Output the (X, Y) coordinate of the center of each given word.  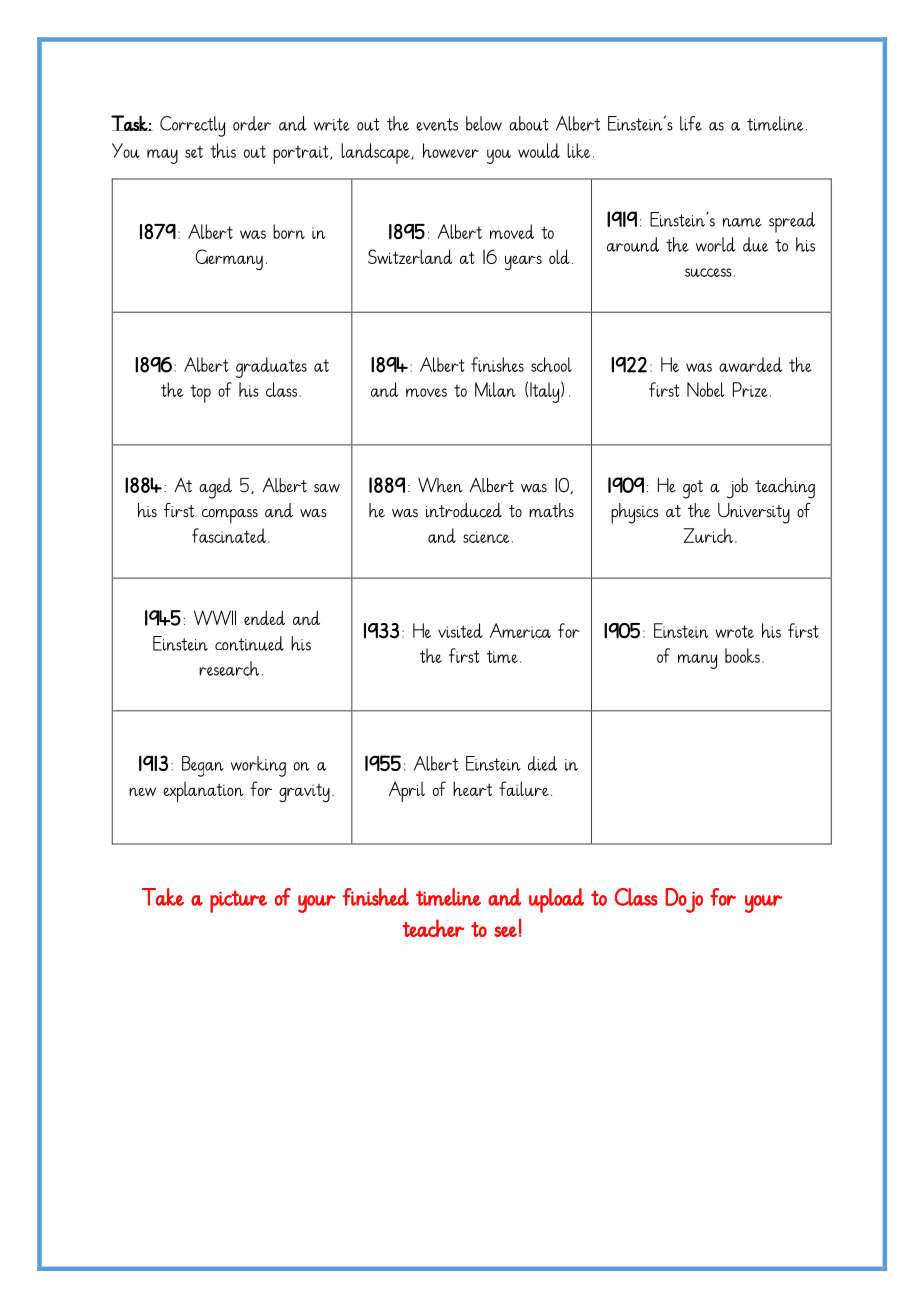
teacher (433, 928)
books (742, 655)
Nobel (706, 389)
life (691, 123)
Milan (495, 389)
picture (238, 901)
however (451, 150)
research (230, 668)
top (200, 393)
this (223, 150)
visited (460, 630)
